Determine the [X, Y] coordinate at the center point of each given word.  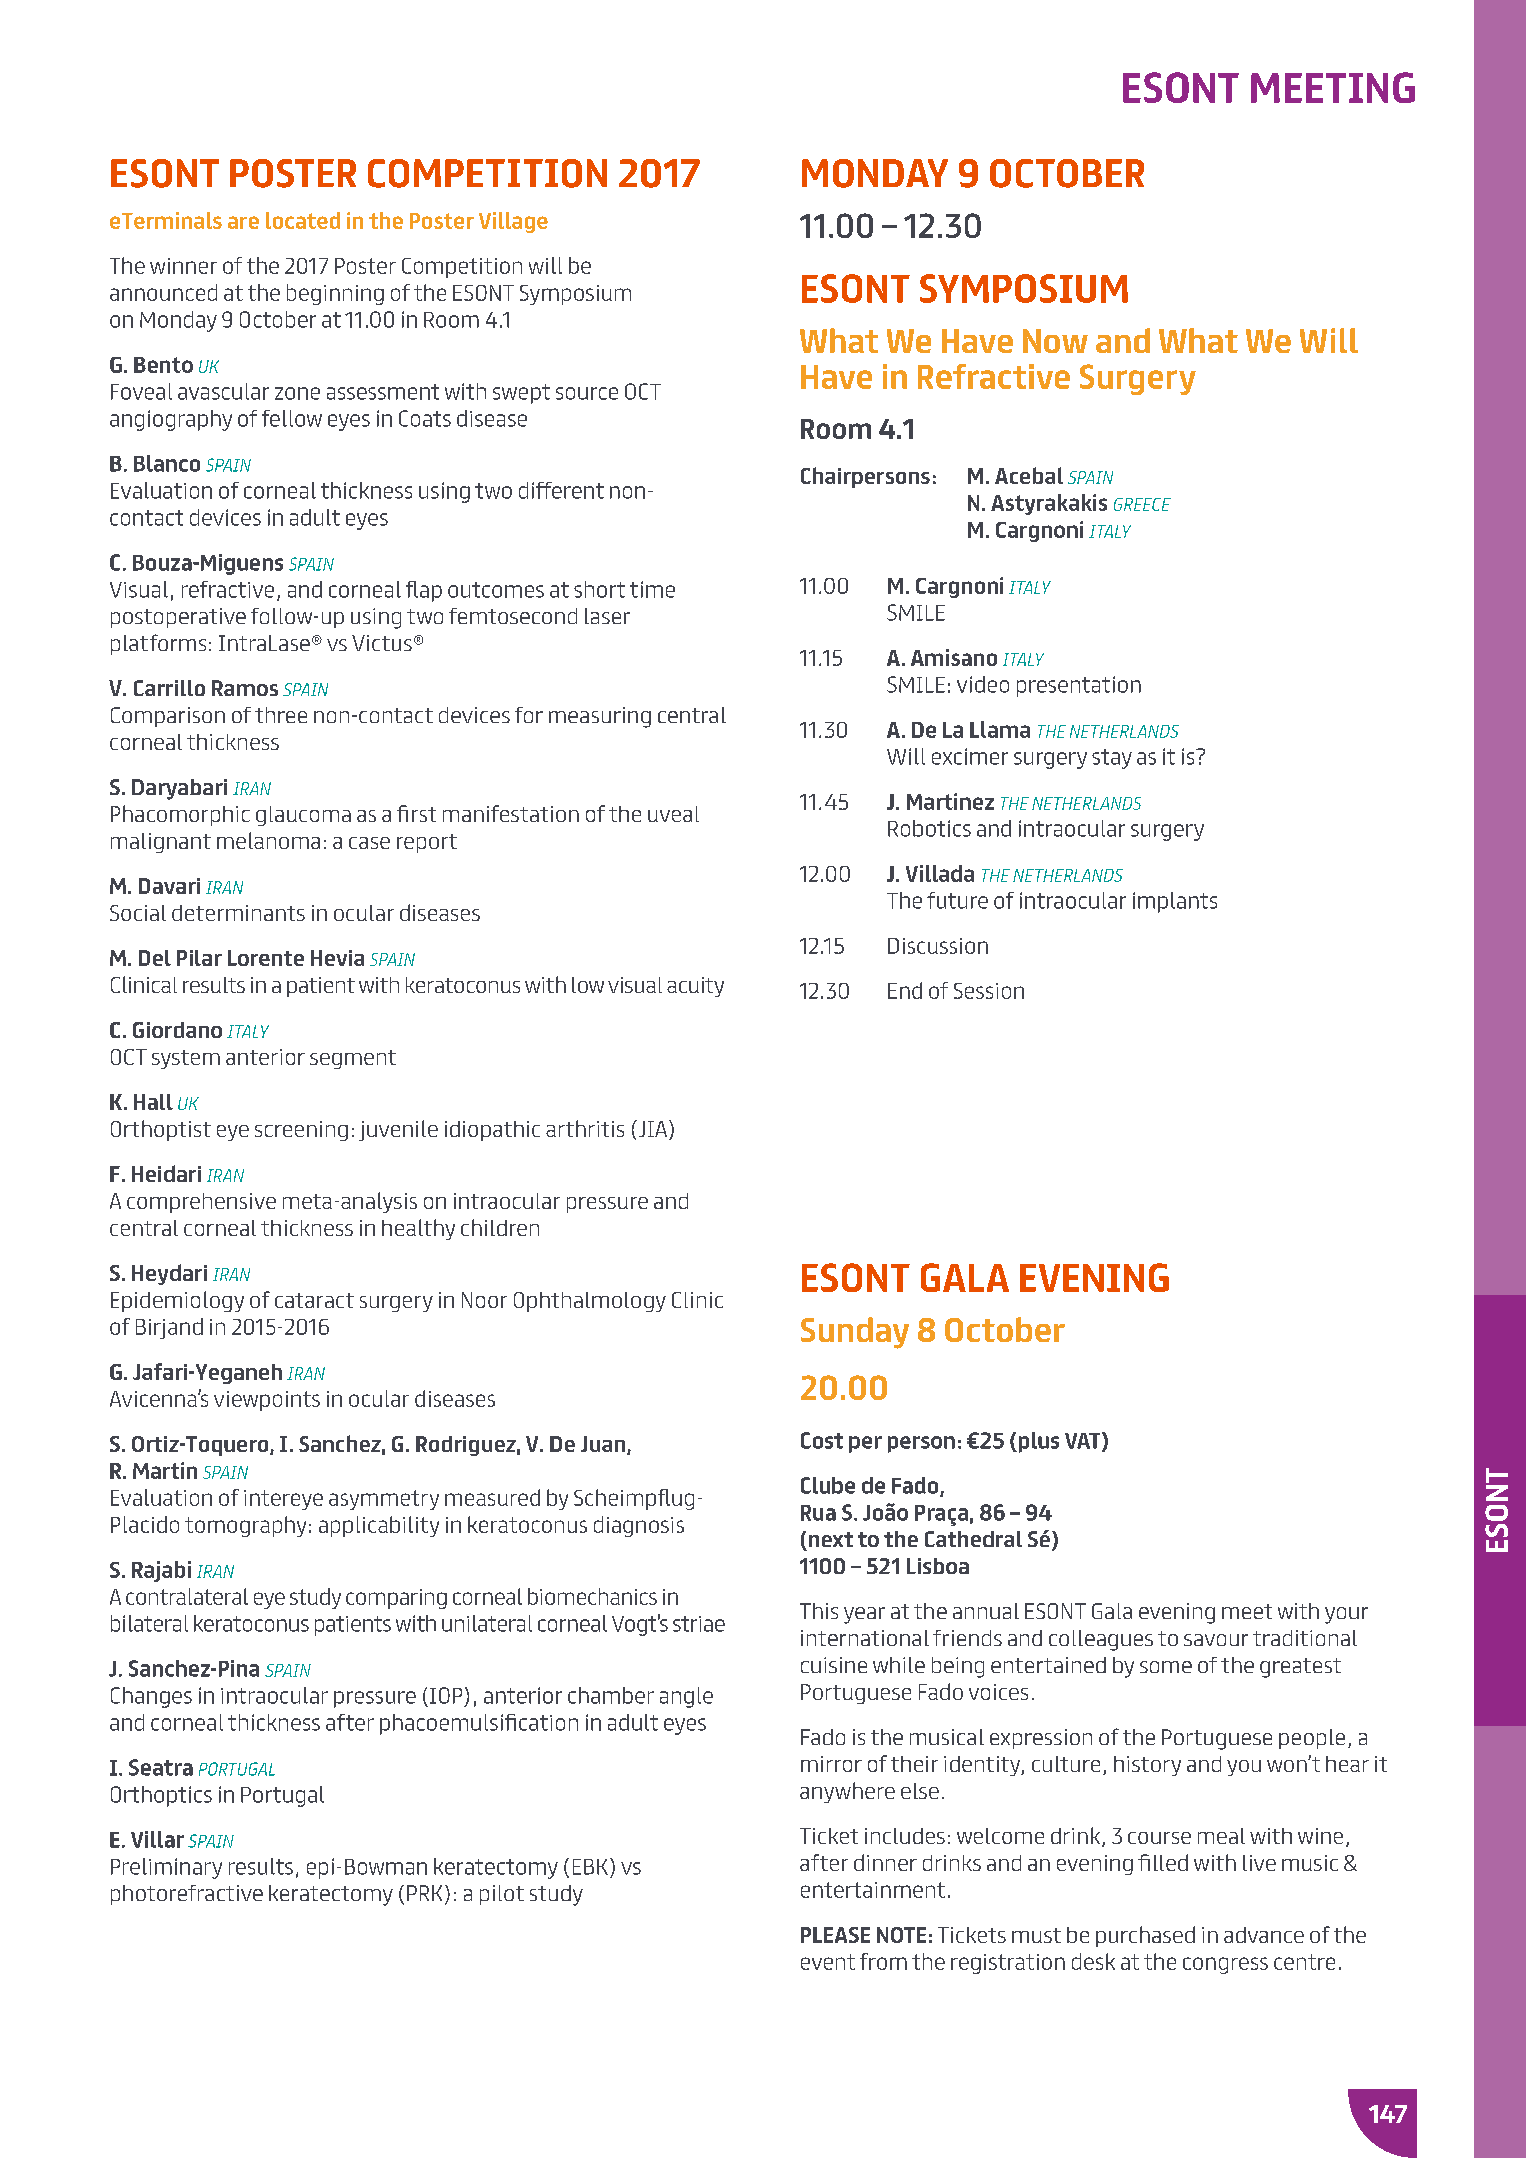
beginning [335, 294]
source [587, 393]
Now [1055, 341]
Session [989, 991]
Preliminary [166, 1868]
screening [301, 1131]
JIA [653, 1130]
